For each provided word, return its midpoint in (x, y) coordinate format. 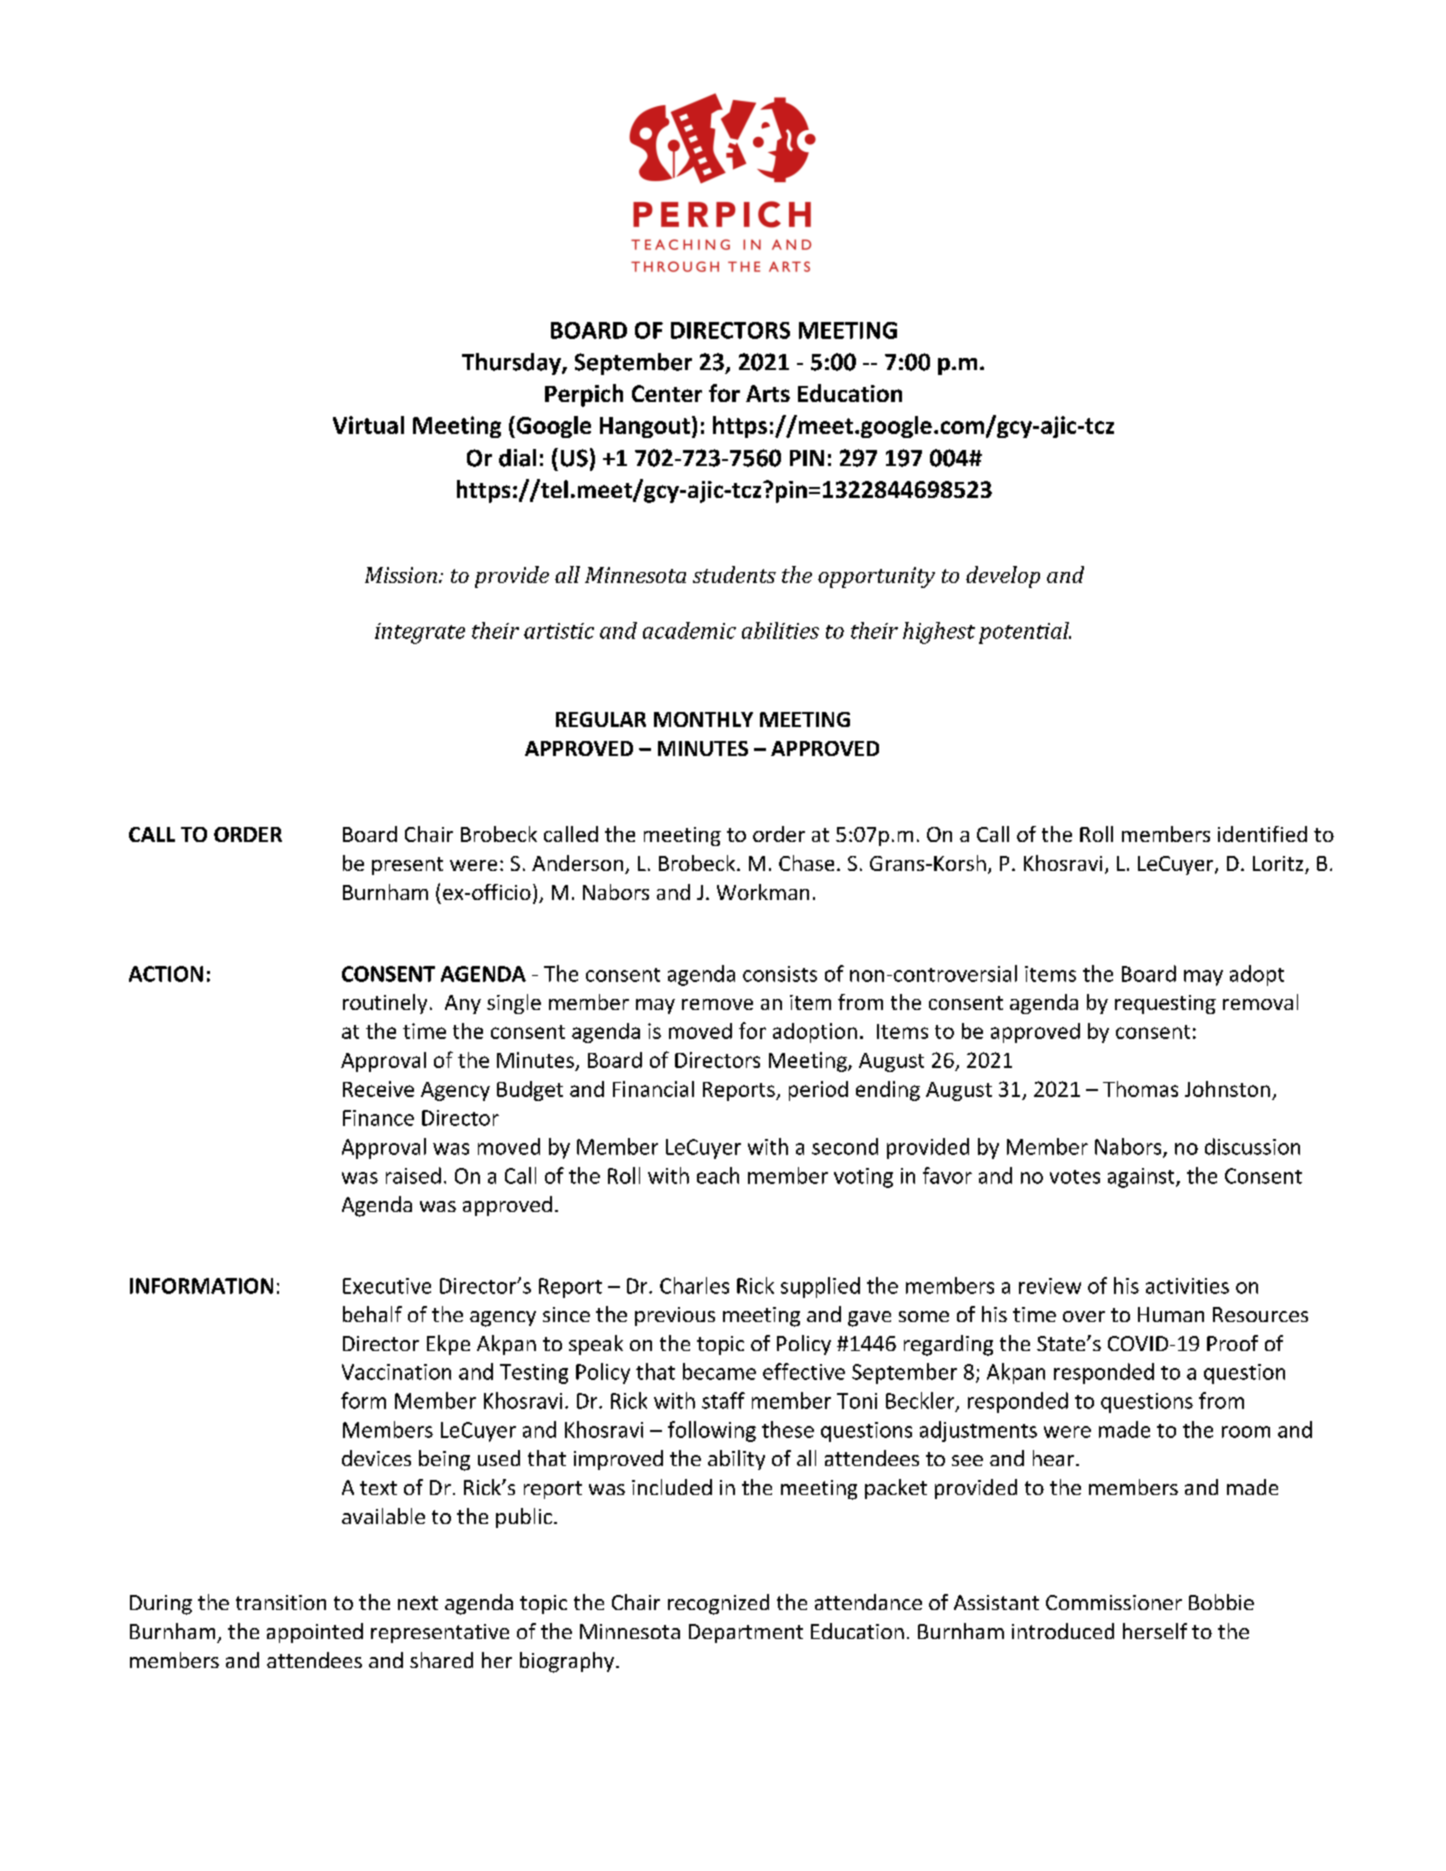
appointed (315, 1633)
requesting (1165, 1004)
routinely (385, 1004)
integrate (420, 633)
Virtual (368, 425)
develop (1003, 577)
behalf (372, 1314)
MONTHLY (703, 719)
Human (1171, 1314)
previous (675, 1316)
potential (1025, 633)
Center (667, 393)
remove (717, 1004)
